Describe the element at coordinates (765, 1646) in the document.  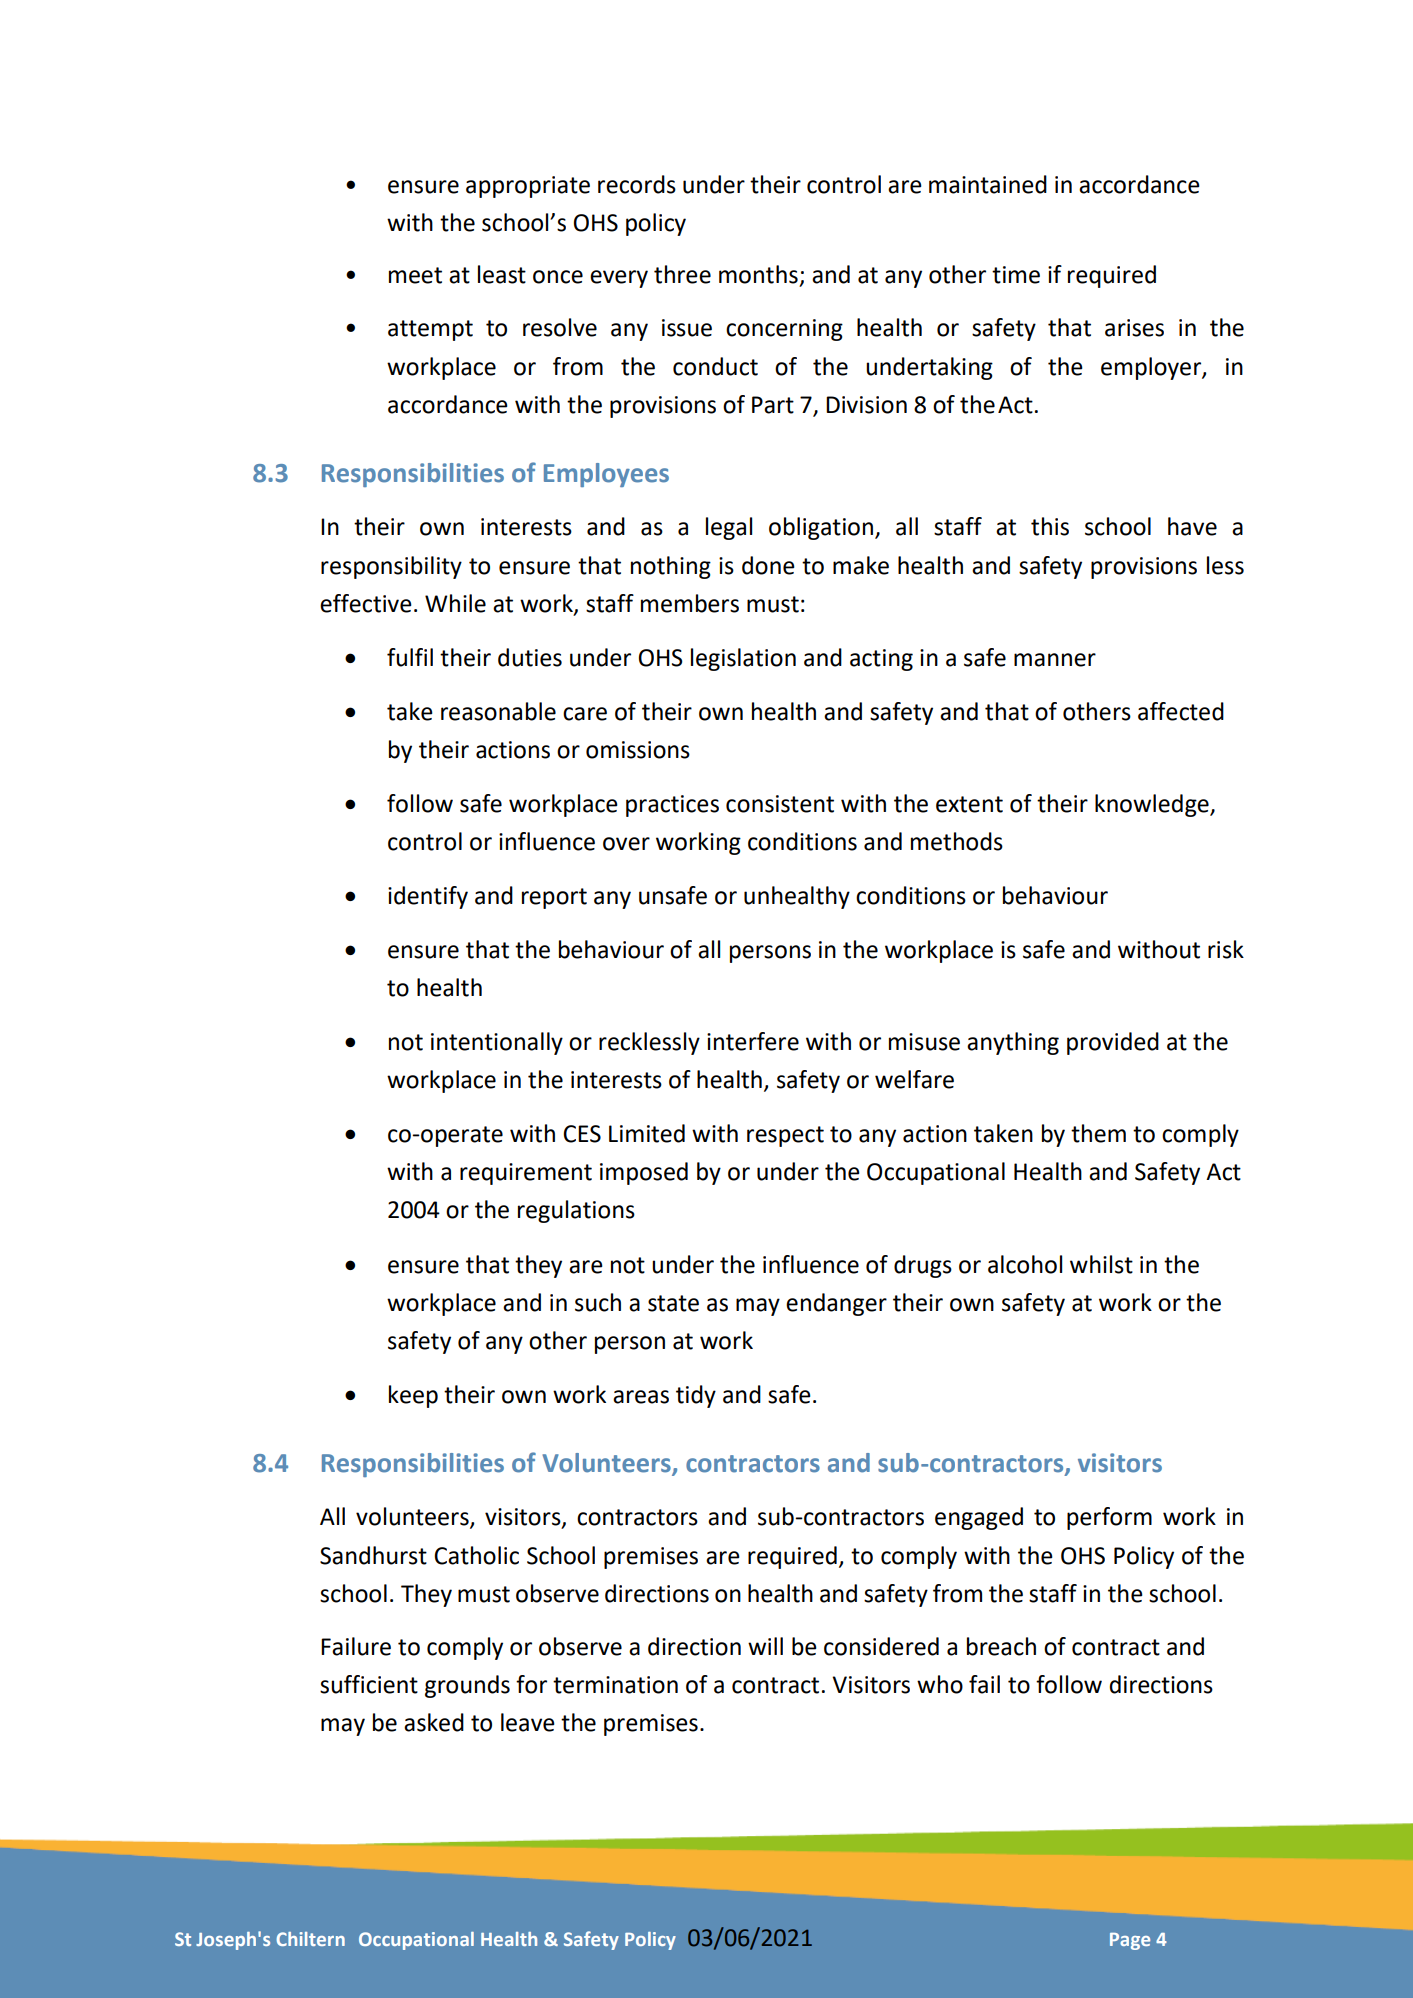
I see `will` at that location.
